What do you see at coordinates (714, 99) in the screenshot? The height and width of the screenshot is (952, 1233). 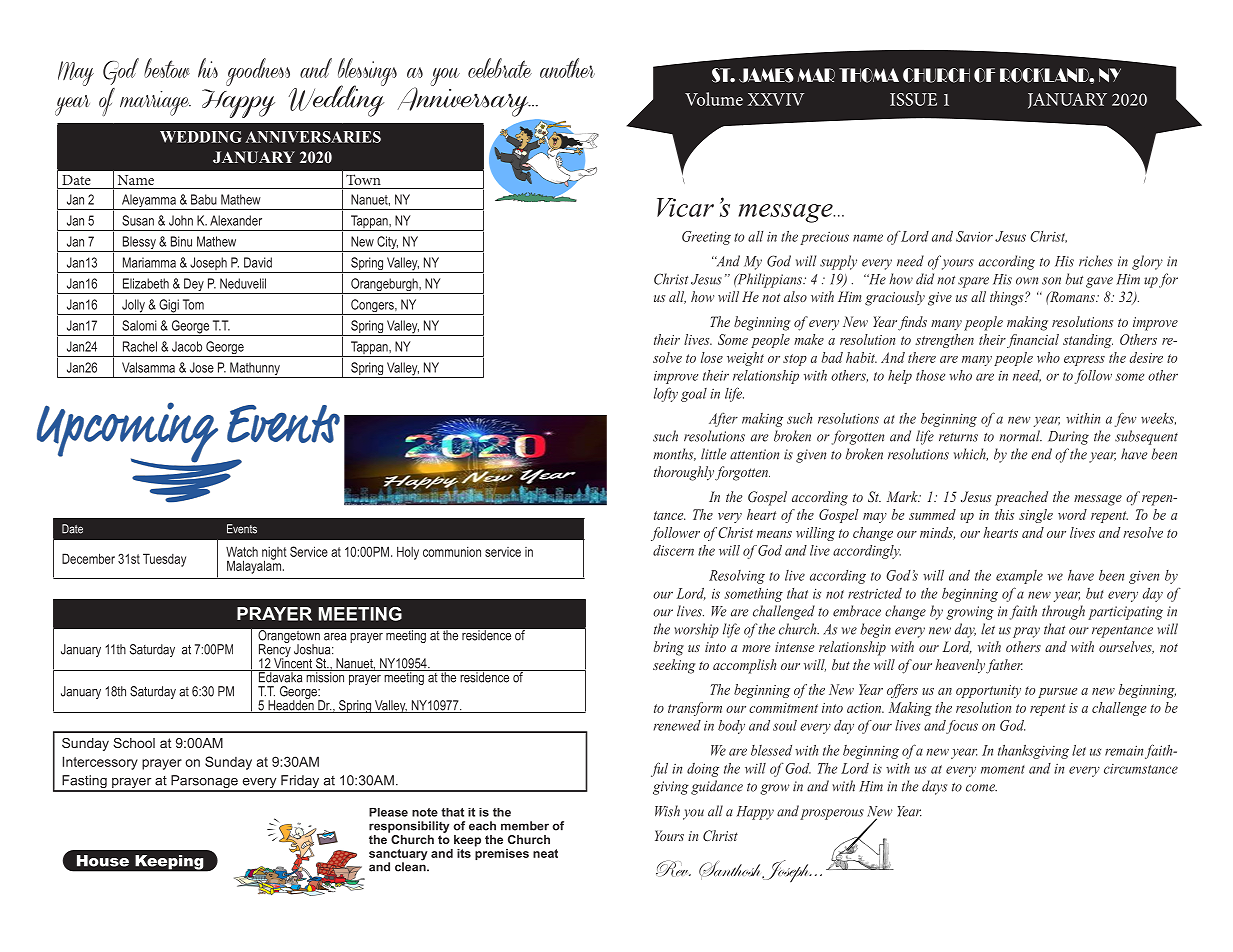 I see `Volume` at bounding box center [714, 99].
